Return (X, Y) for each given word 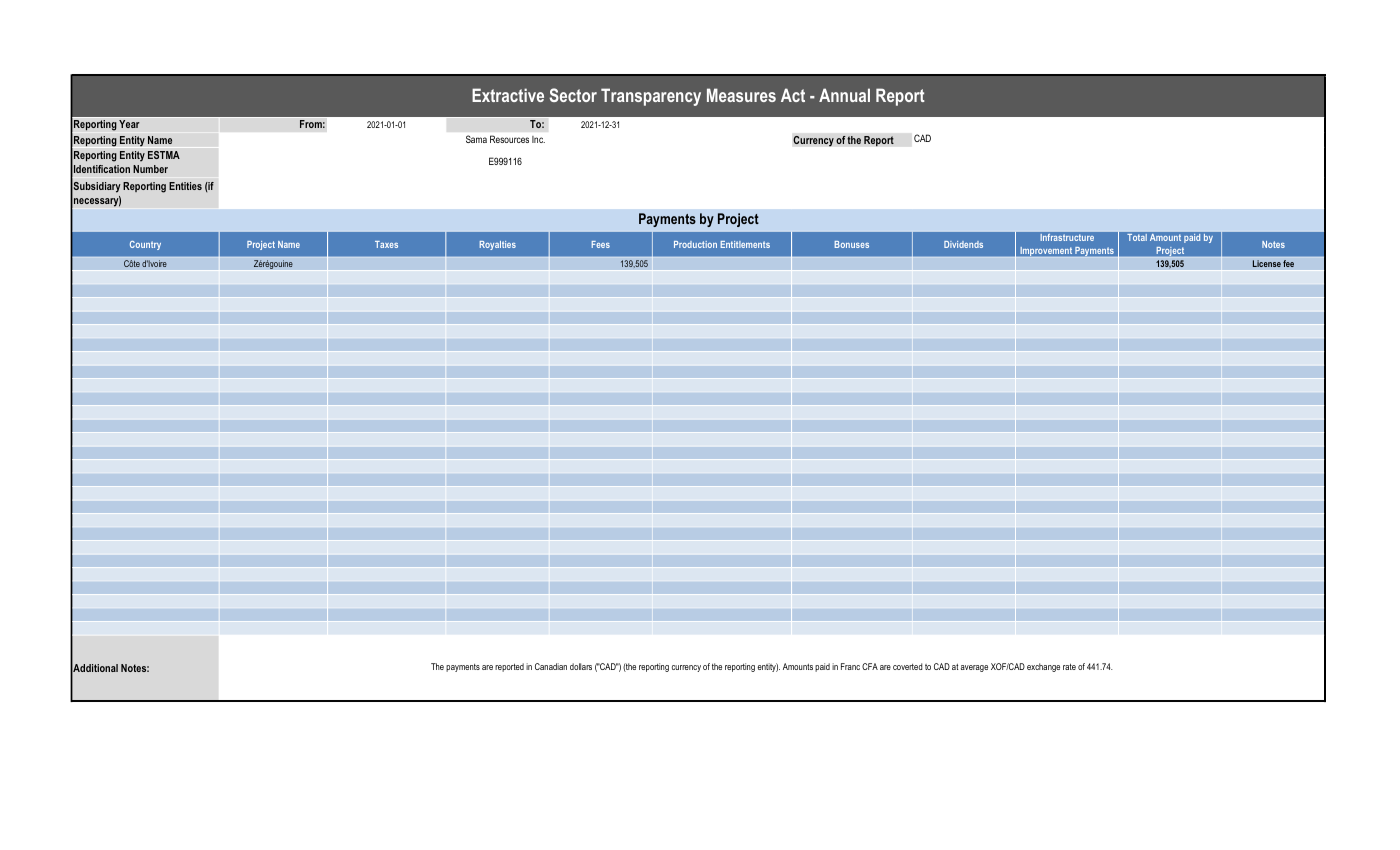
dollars (581, 666)
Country (145, 245)
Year (129, 124)
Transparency (651, 97)
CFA (870, 666)
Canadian (551, 666)
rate (1069, 666)
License (1266, 263)
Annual (844, 95)
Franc (850, 666)
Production (695, 244)
